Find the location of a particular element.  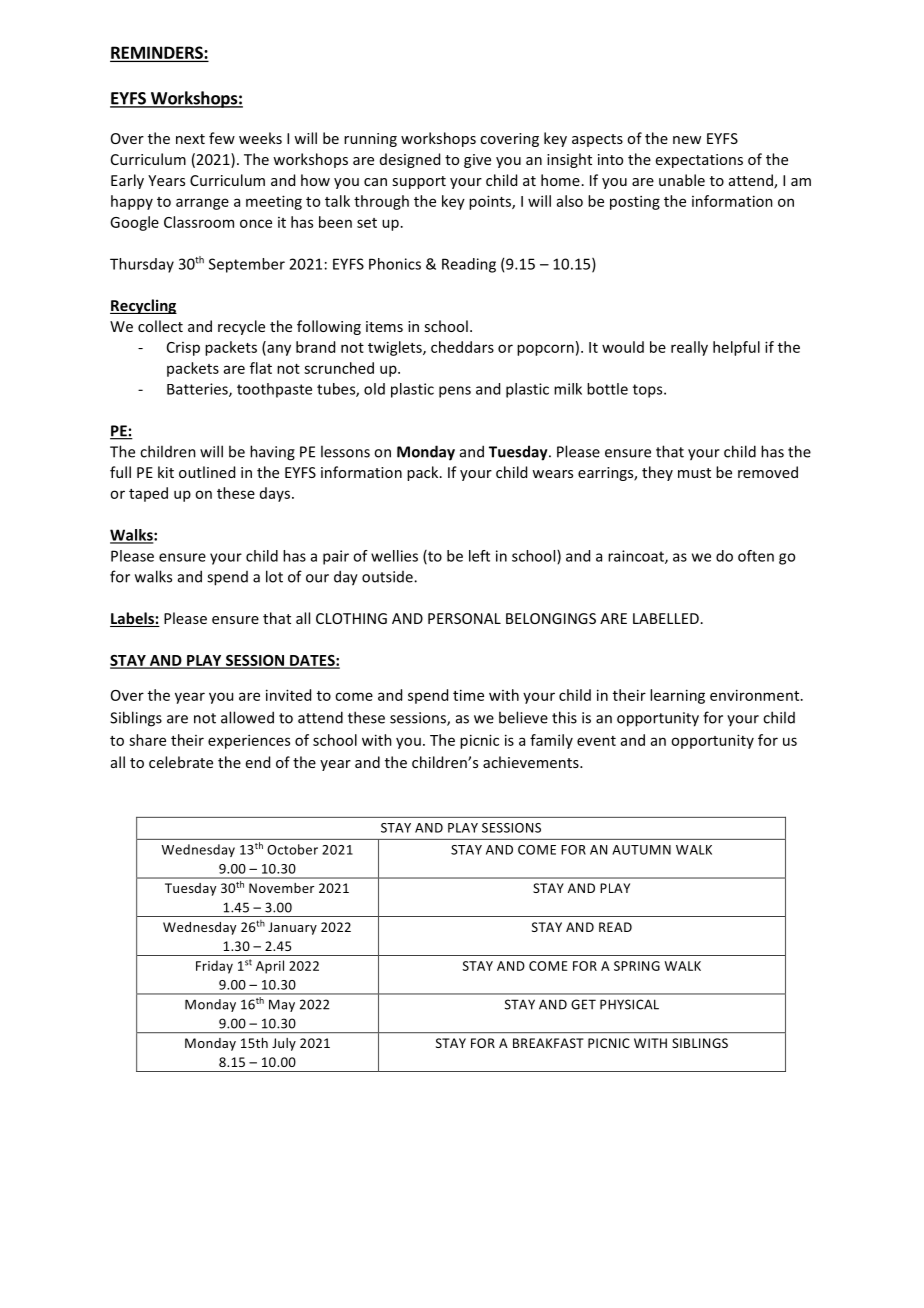

Friday is located at coordinates (214, 967).
